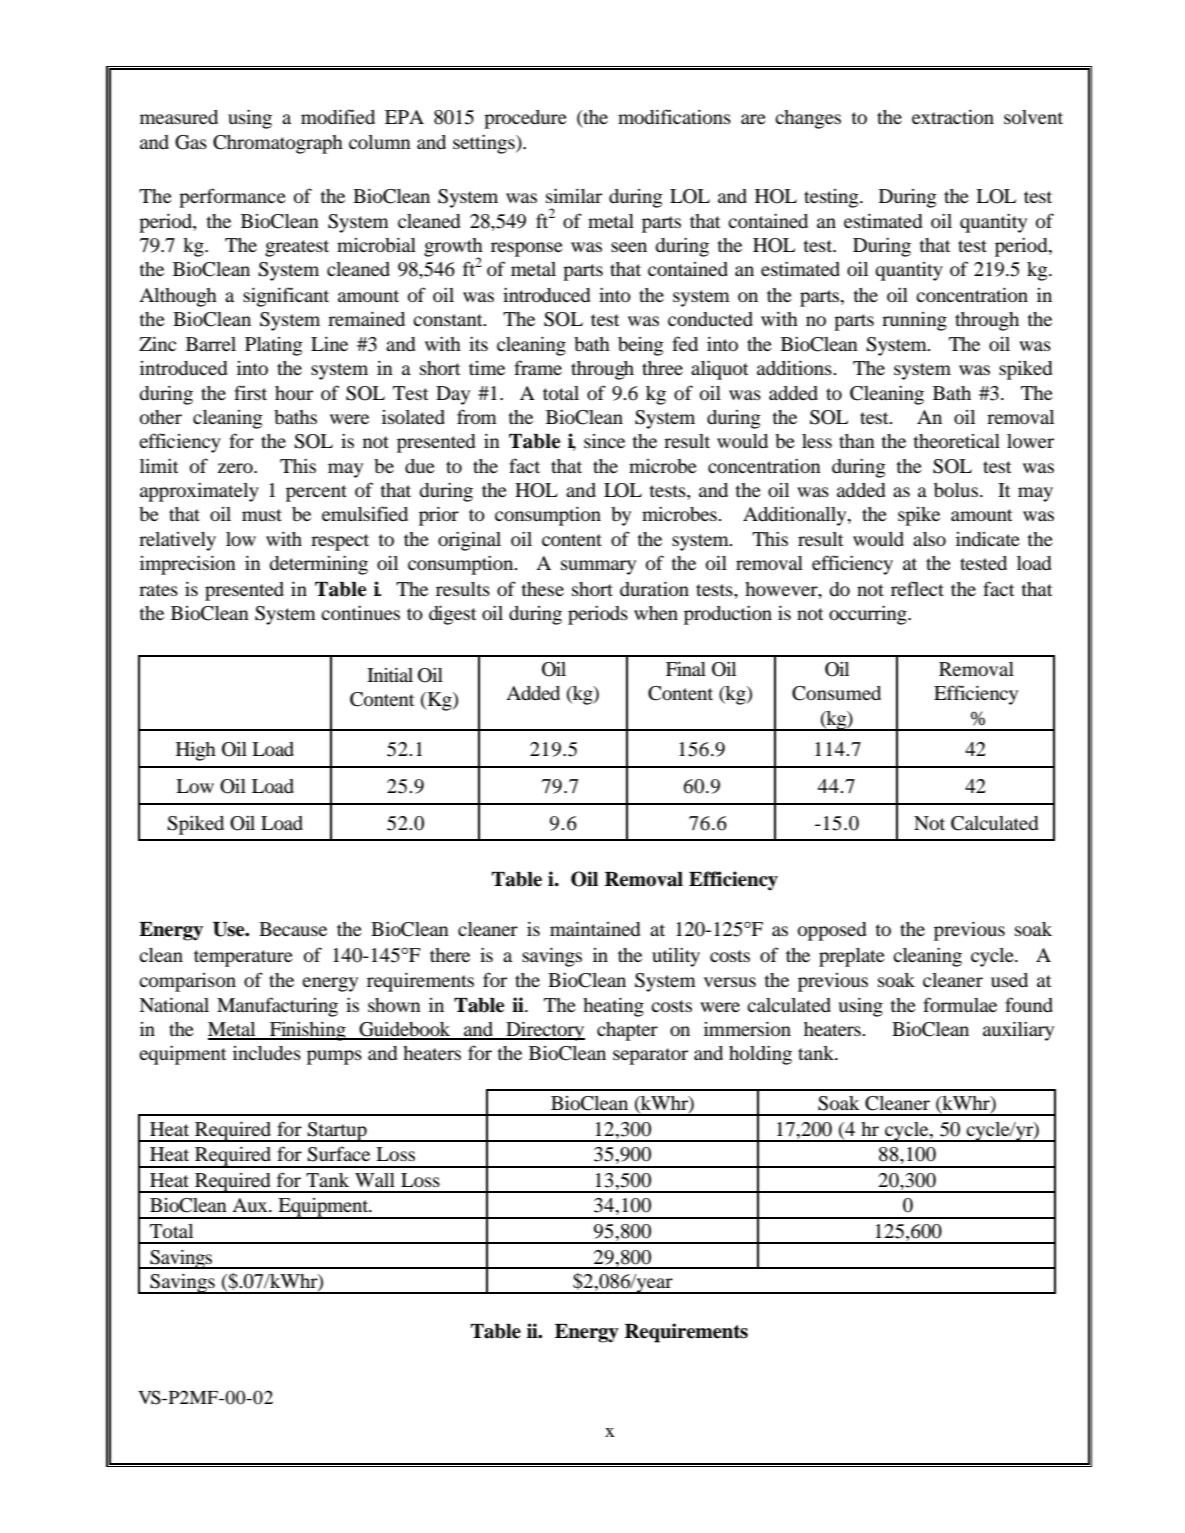 Image resolution: width=1185 pixels, height=1533 pixels. What do you see at coordinates (604, 441) in the image?
I see `since` at bounding box center [604, 441].
